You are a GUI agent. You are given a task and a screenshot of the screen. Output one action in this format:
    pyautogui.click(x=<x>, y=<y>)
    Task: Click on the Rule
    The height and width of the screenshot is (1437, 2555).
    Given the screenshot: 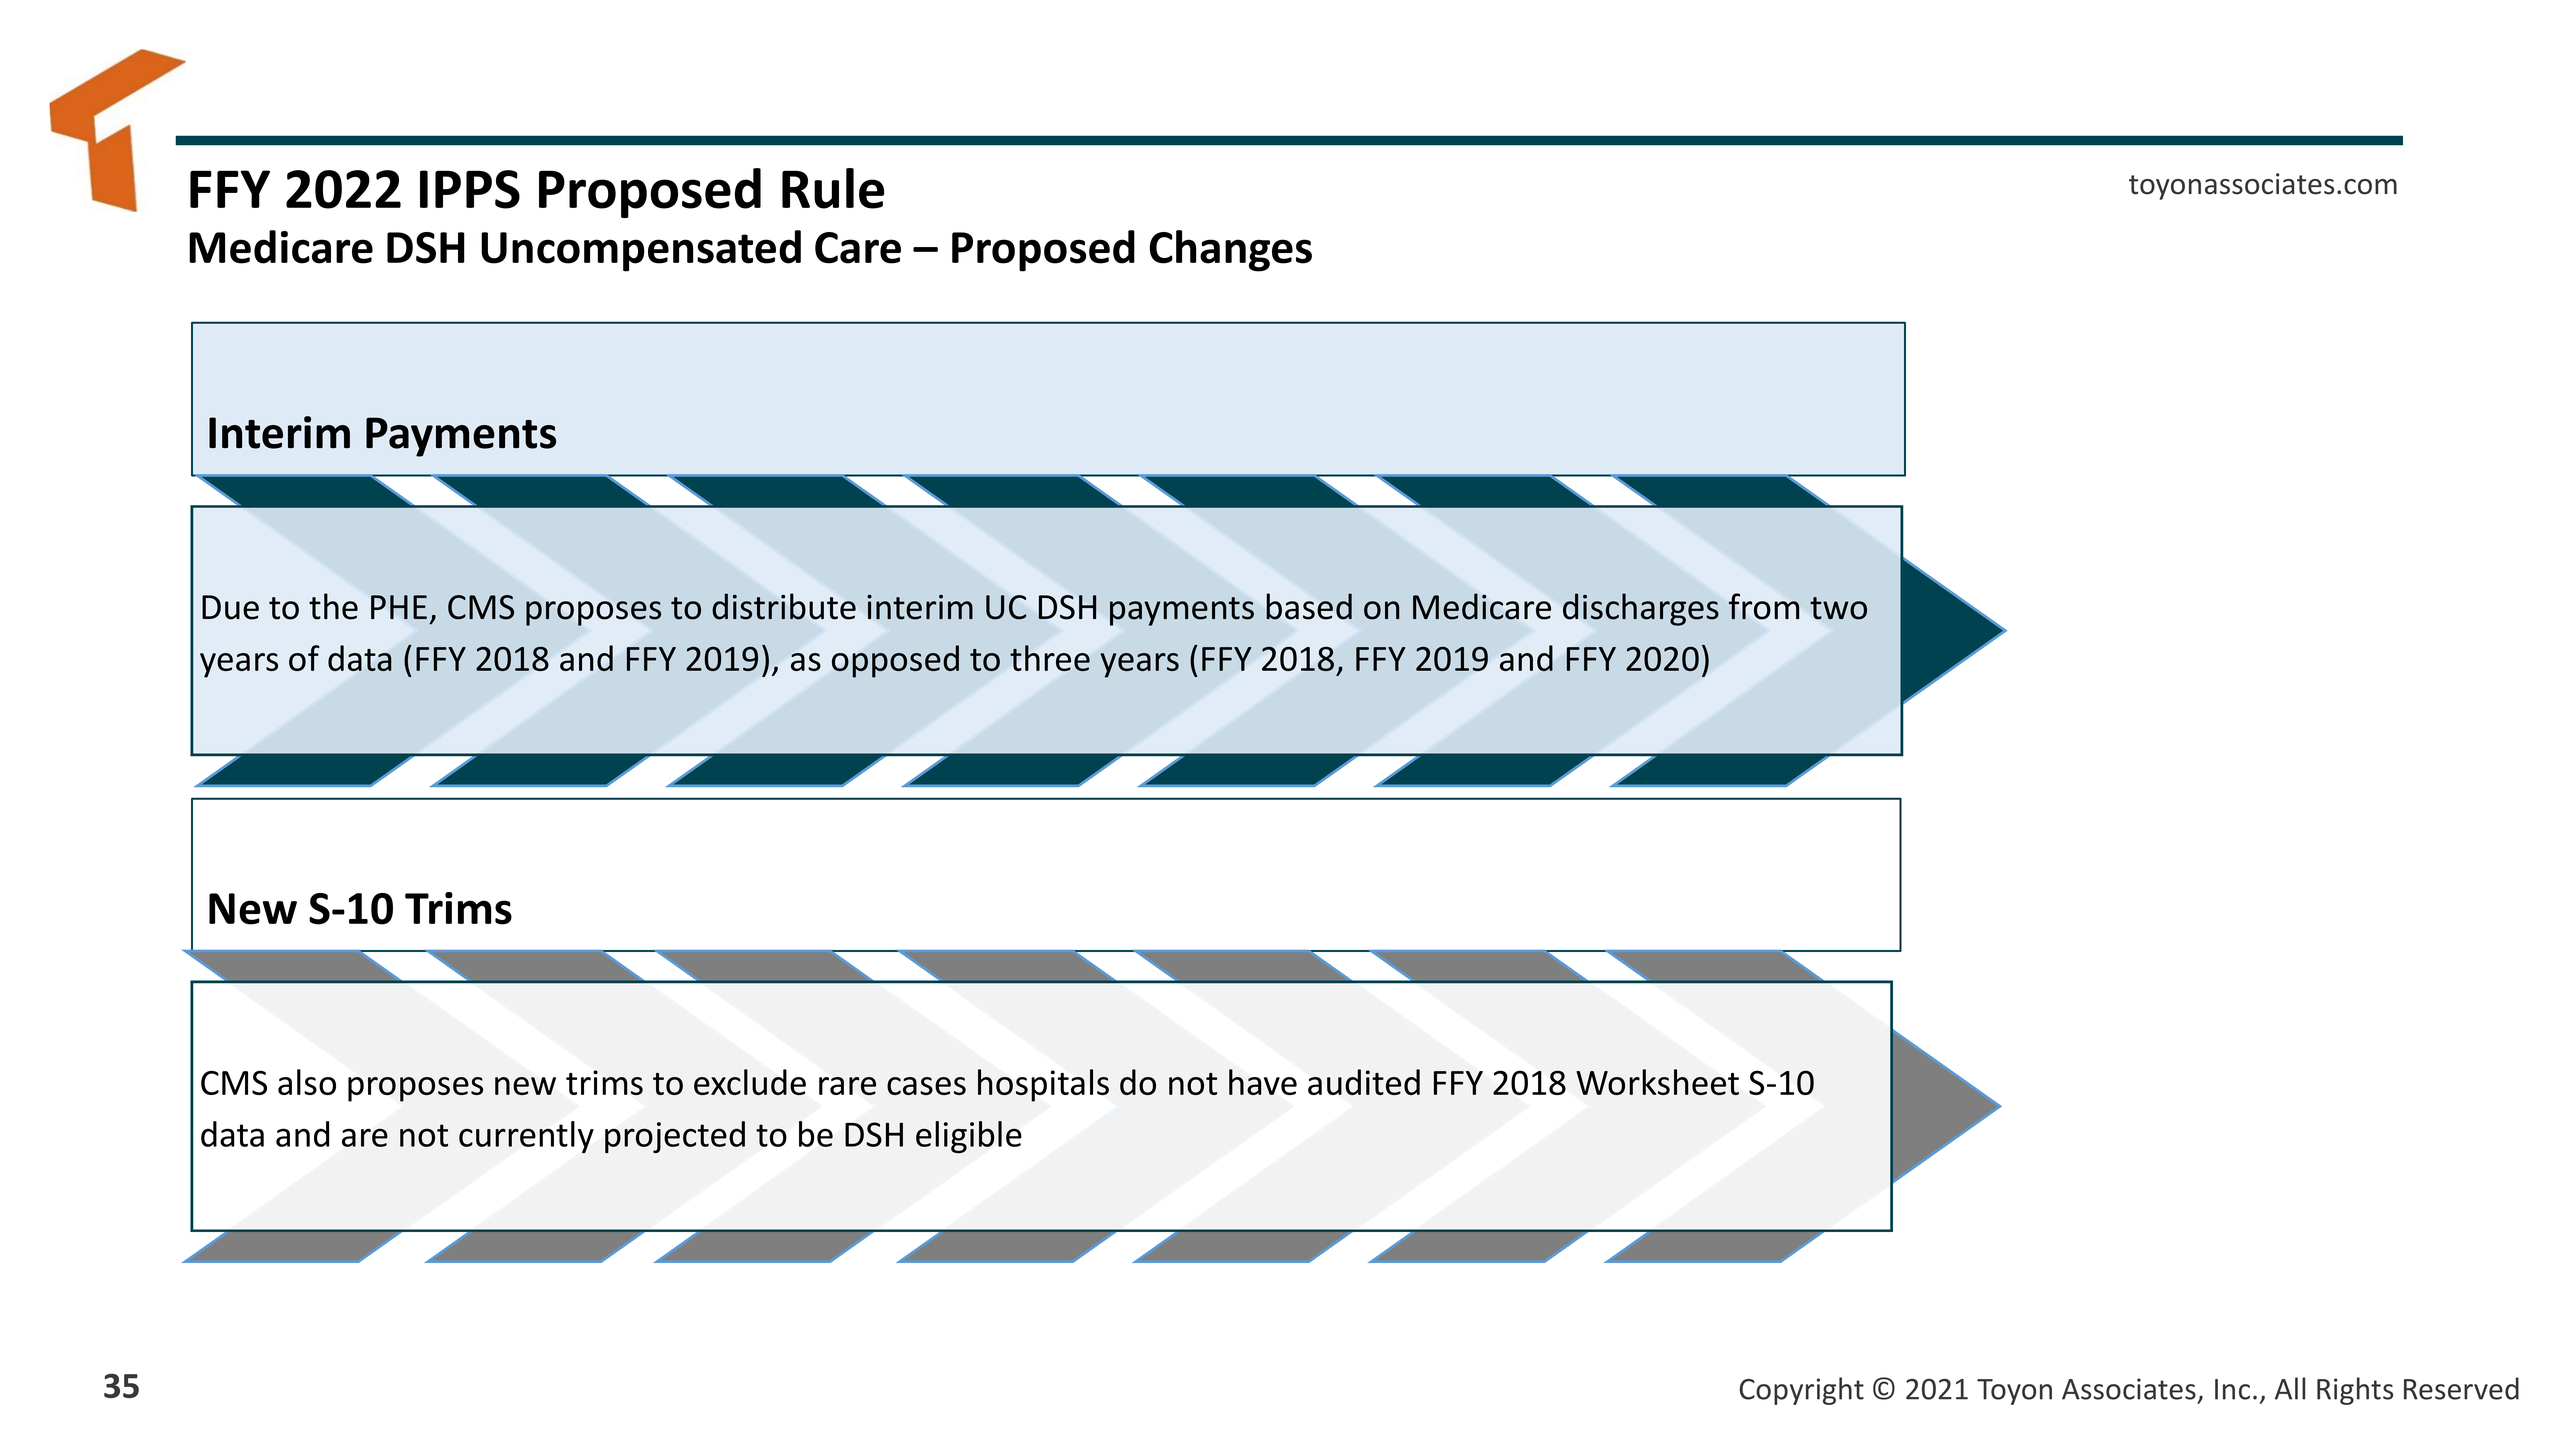 What is the action you would take?
    pyautogui.click(x=833, y=188)
